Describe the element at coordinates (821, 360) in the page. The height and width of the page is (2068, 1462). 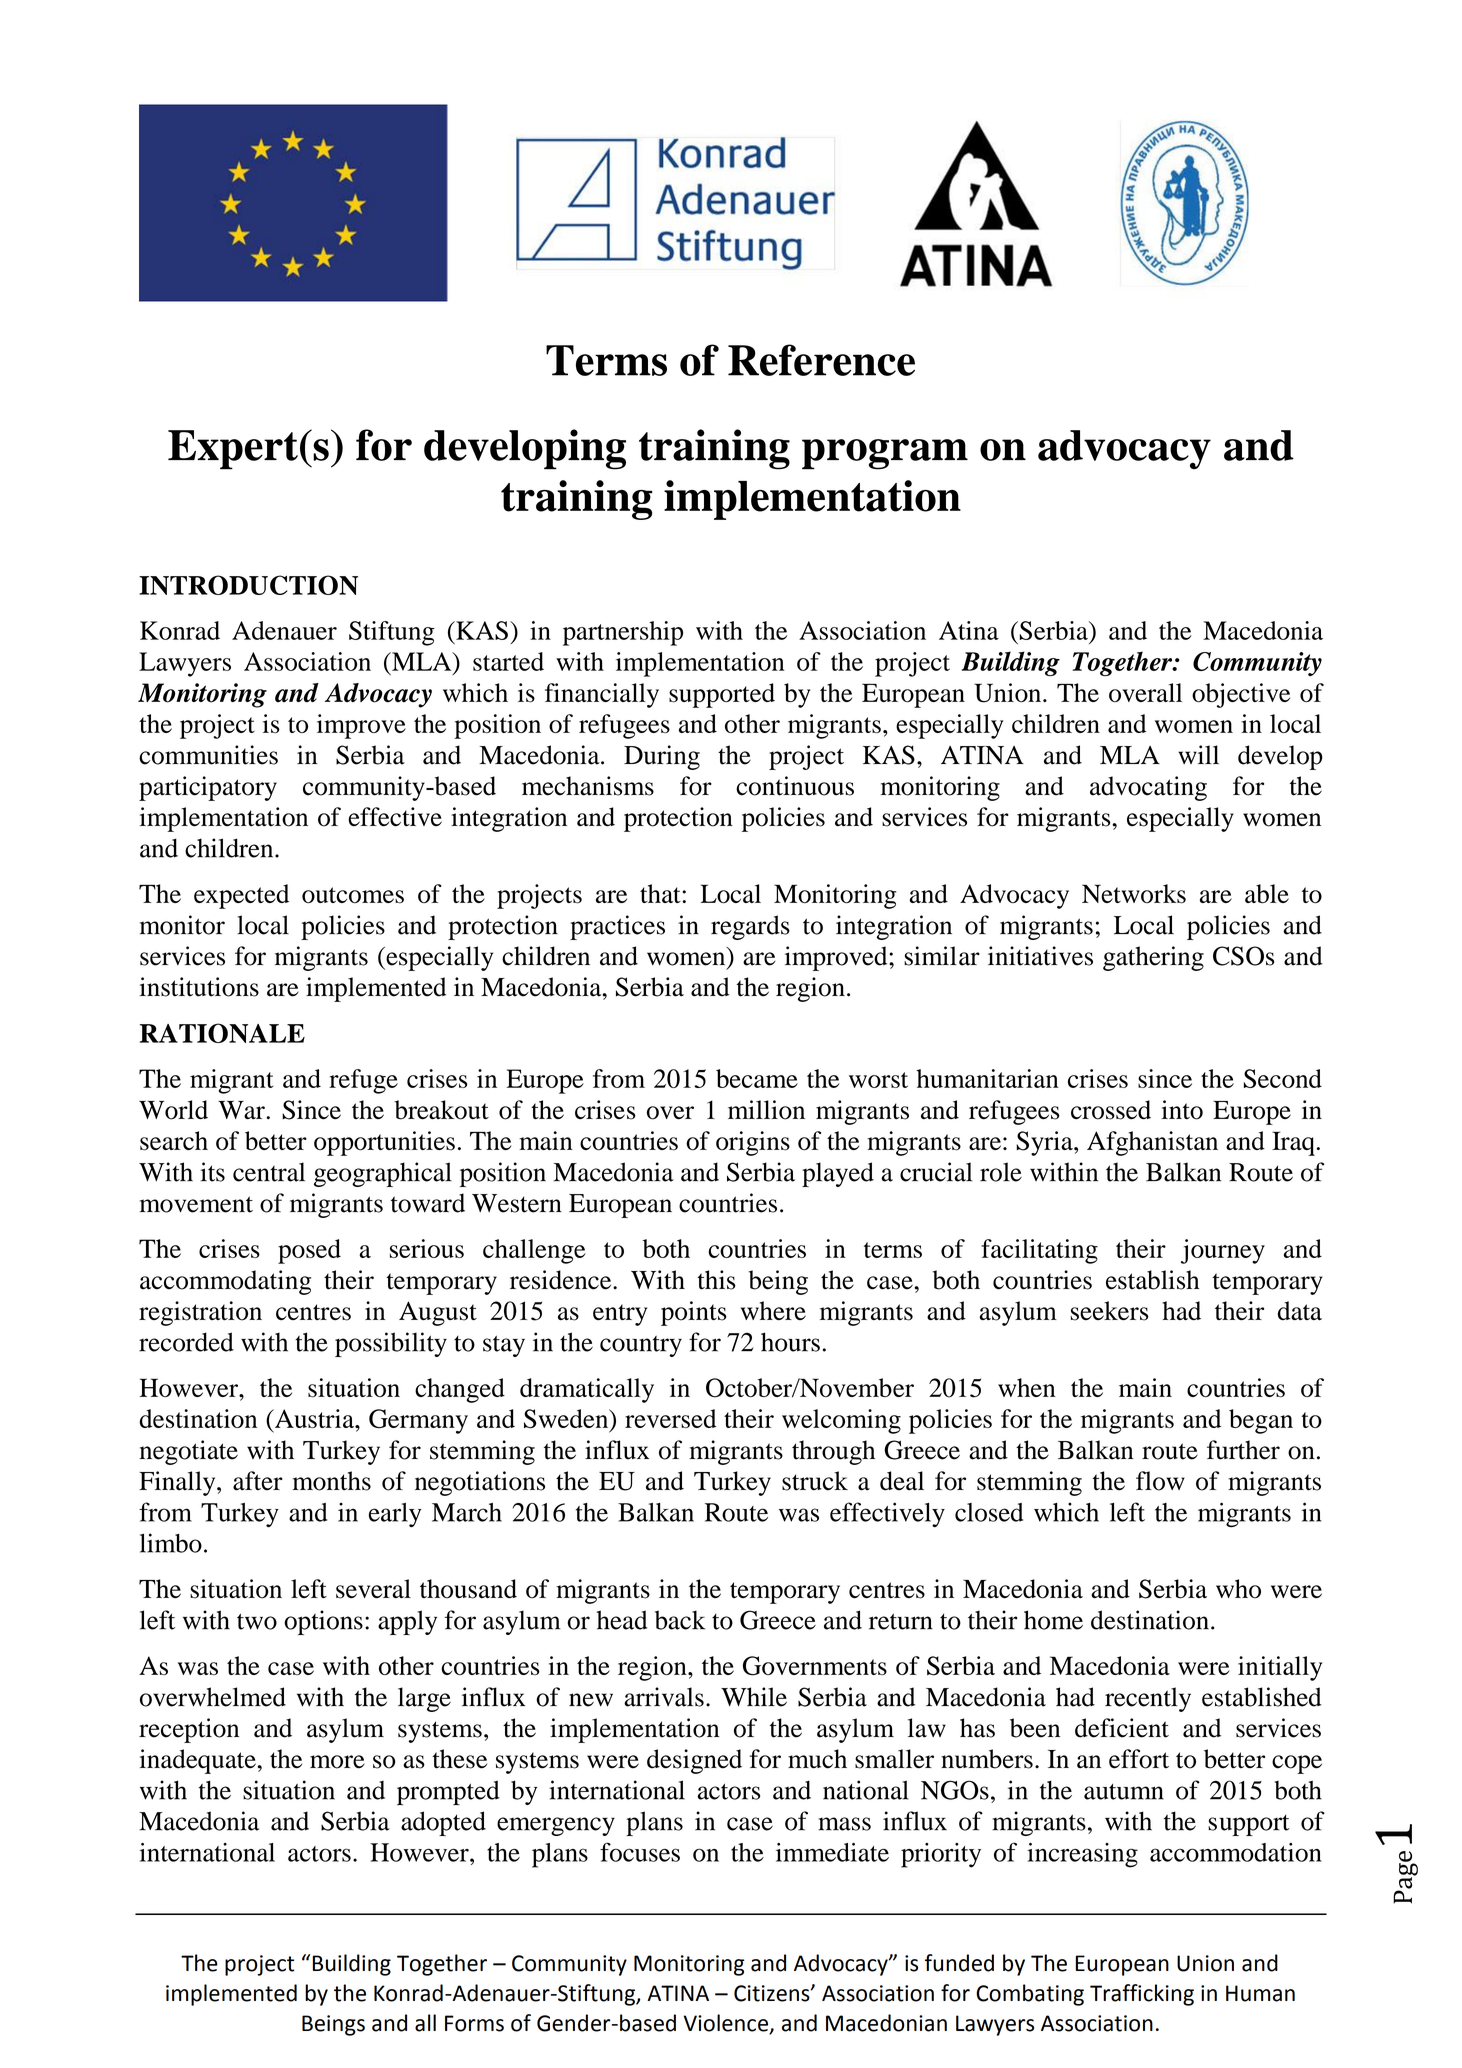
I see `Reference` at that location.
